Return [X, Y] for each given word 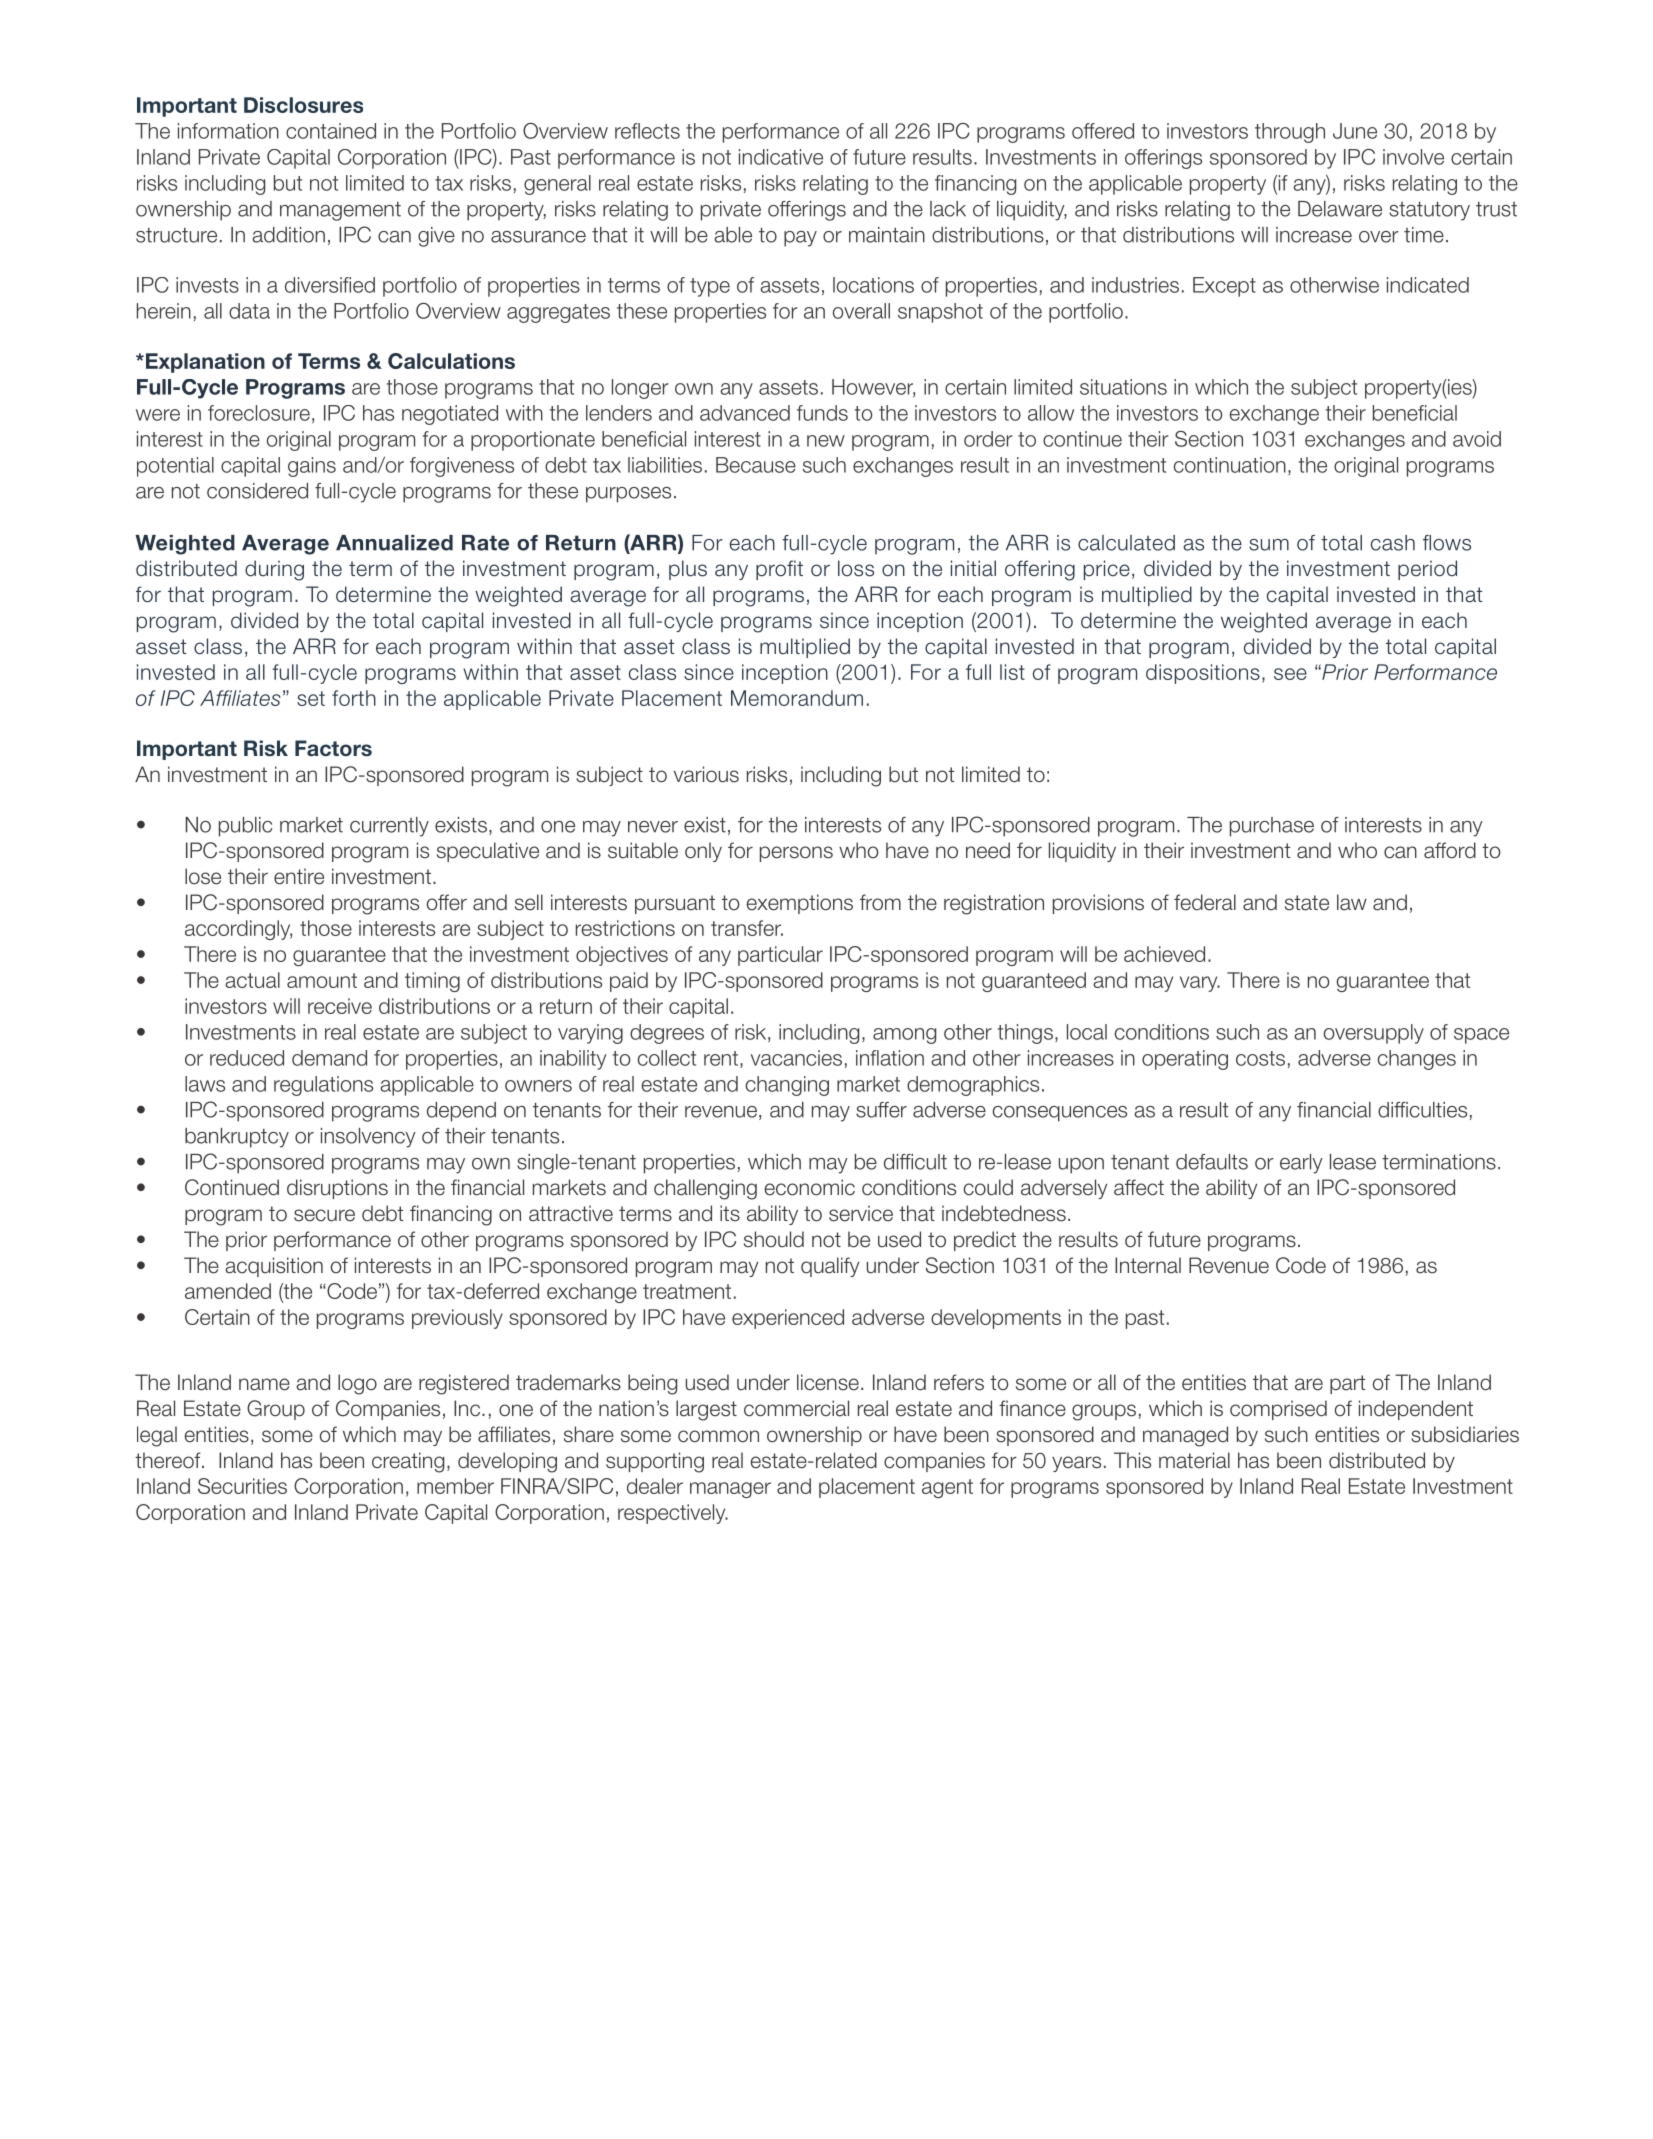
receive [340, 1006]
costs [1260, 1058]
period [1427, 570]
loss [856, 568]
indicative [781, 157]
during [274, 570]
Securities [242, 1486]
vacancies [796, 1058]
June [1355, 131]
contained [331, 131]
